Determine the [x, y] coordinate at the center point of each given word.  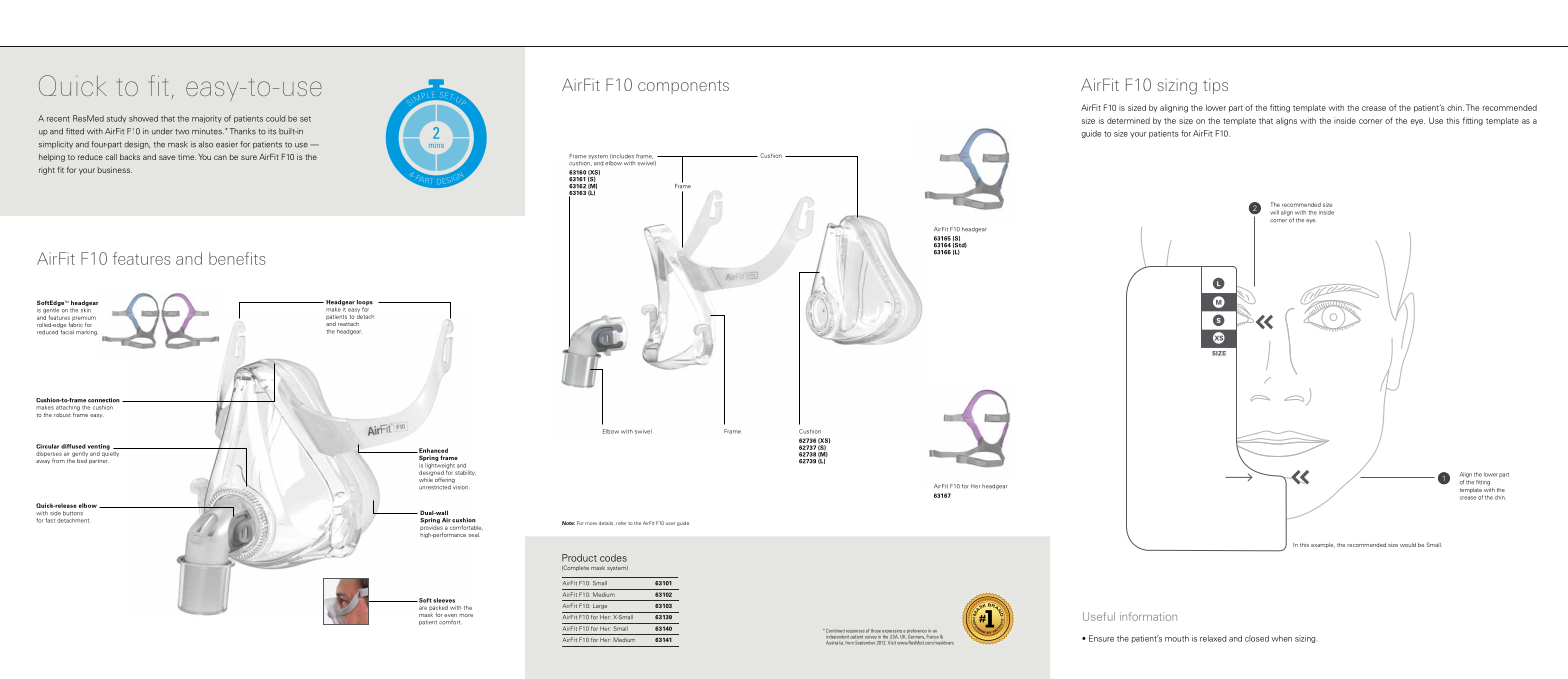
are [423, 608]
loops [365, 304]
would [1408, 545]
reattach [348, 324]
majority [207, 119]
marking [86, 333]
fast [50, 520]
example [1323, 545]
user [670, 523]
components [683, 87]
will [1274, 212]
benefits [237, 258]
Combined [834, 630]
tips [1215, 86]
